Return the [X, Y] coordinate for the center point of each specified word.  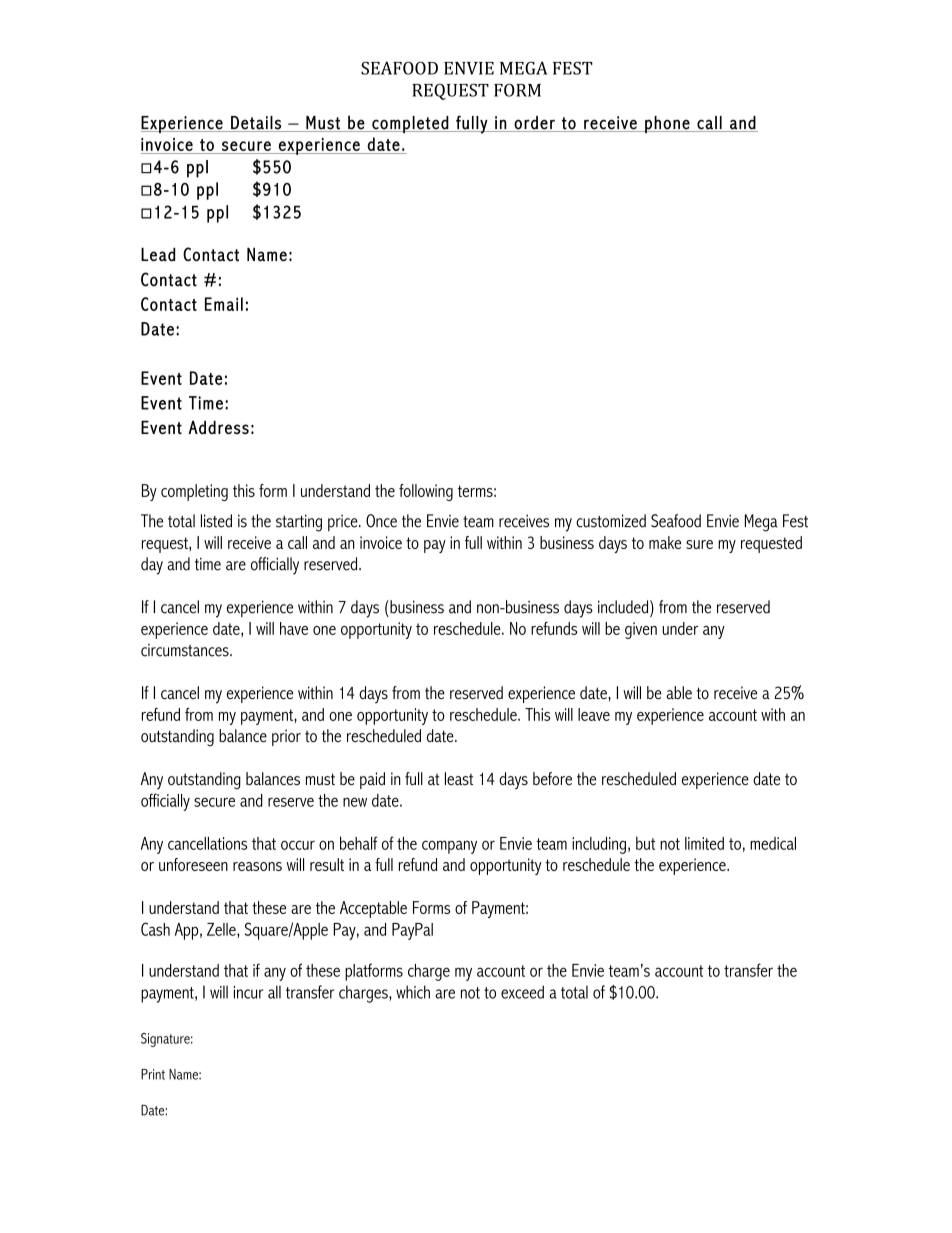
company [449, 847]
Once [381, 521]
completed [410, 124]
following [426, 492]
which [413, 992]
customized [611, 521]
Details [256, 124]
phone [667, 124]
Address [218, 427]
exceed [522, 992]
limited [704, 843]
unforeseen [193, 864]
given [641, 630]
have [294, 628]
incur [249, 992]
